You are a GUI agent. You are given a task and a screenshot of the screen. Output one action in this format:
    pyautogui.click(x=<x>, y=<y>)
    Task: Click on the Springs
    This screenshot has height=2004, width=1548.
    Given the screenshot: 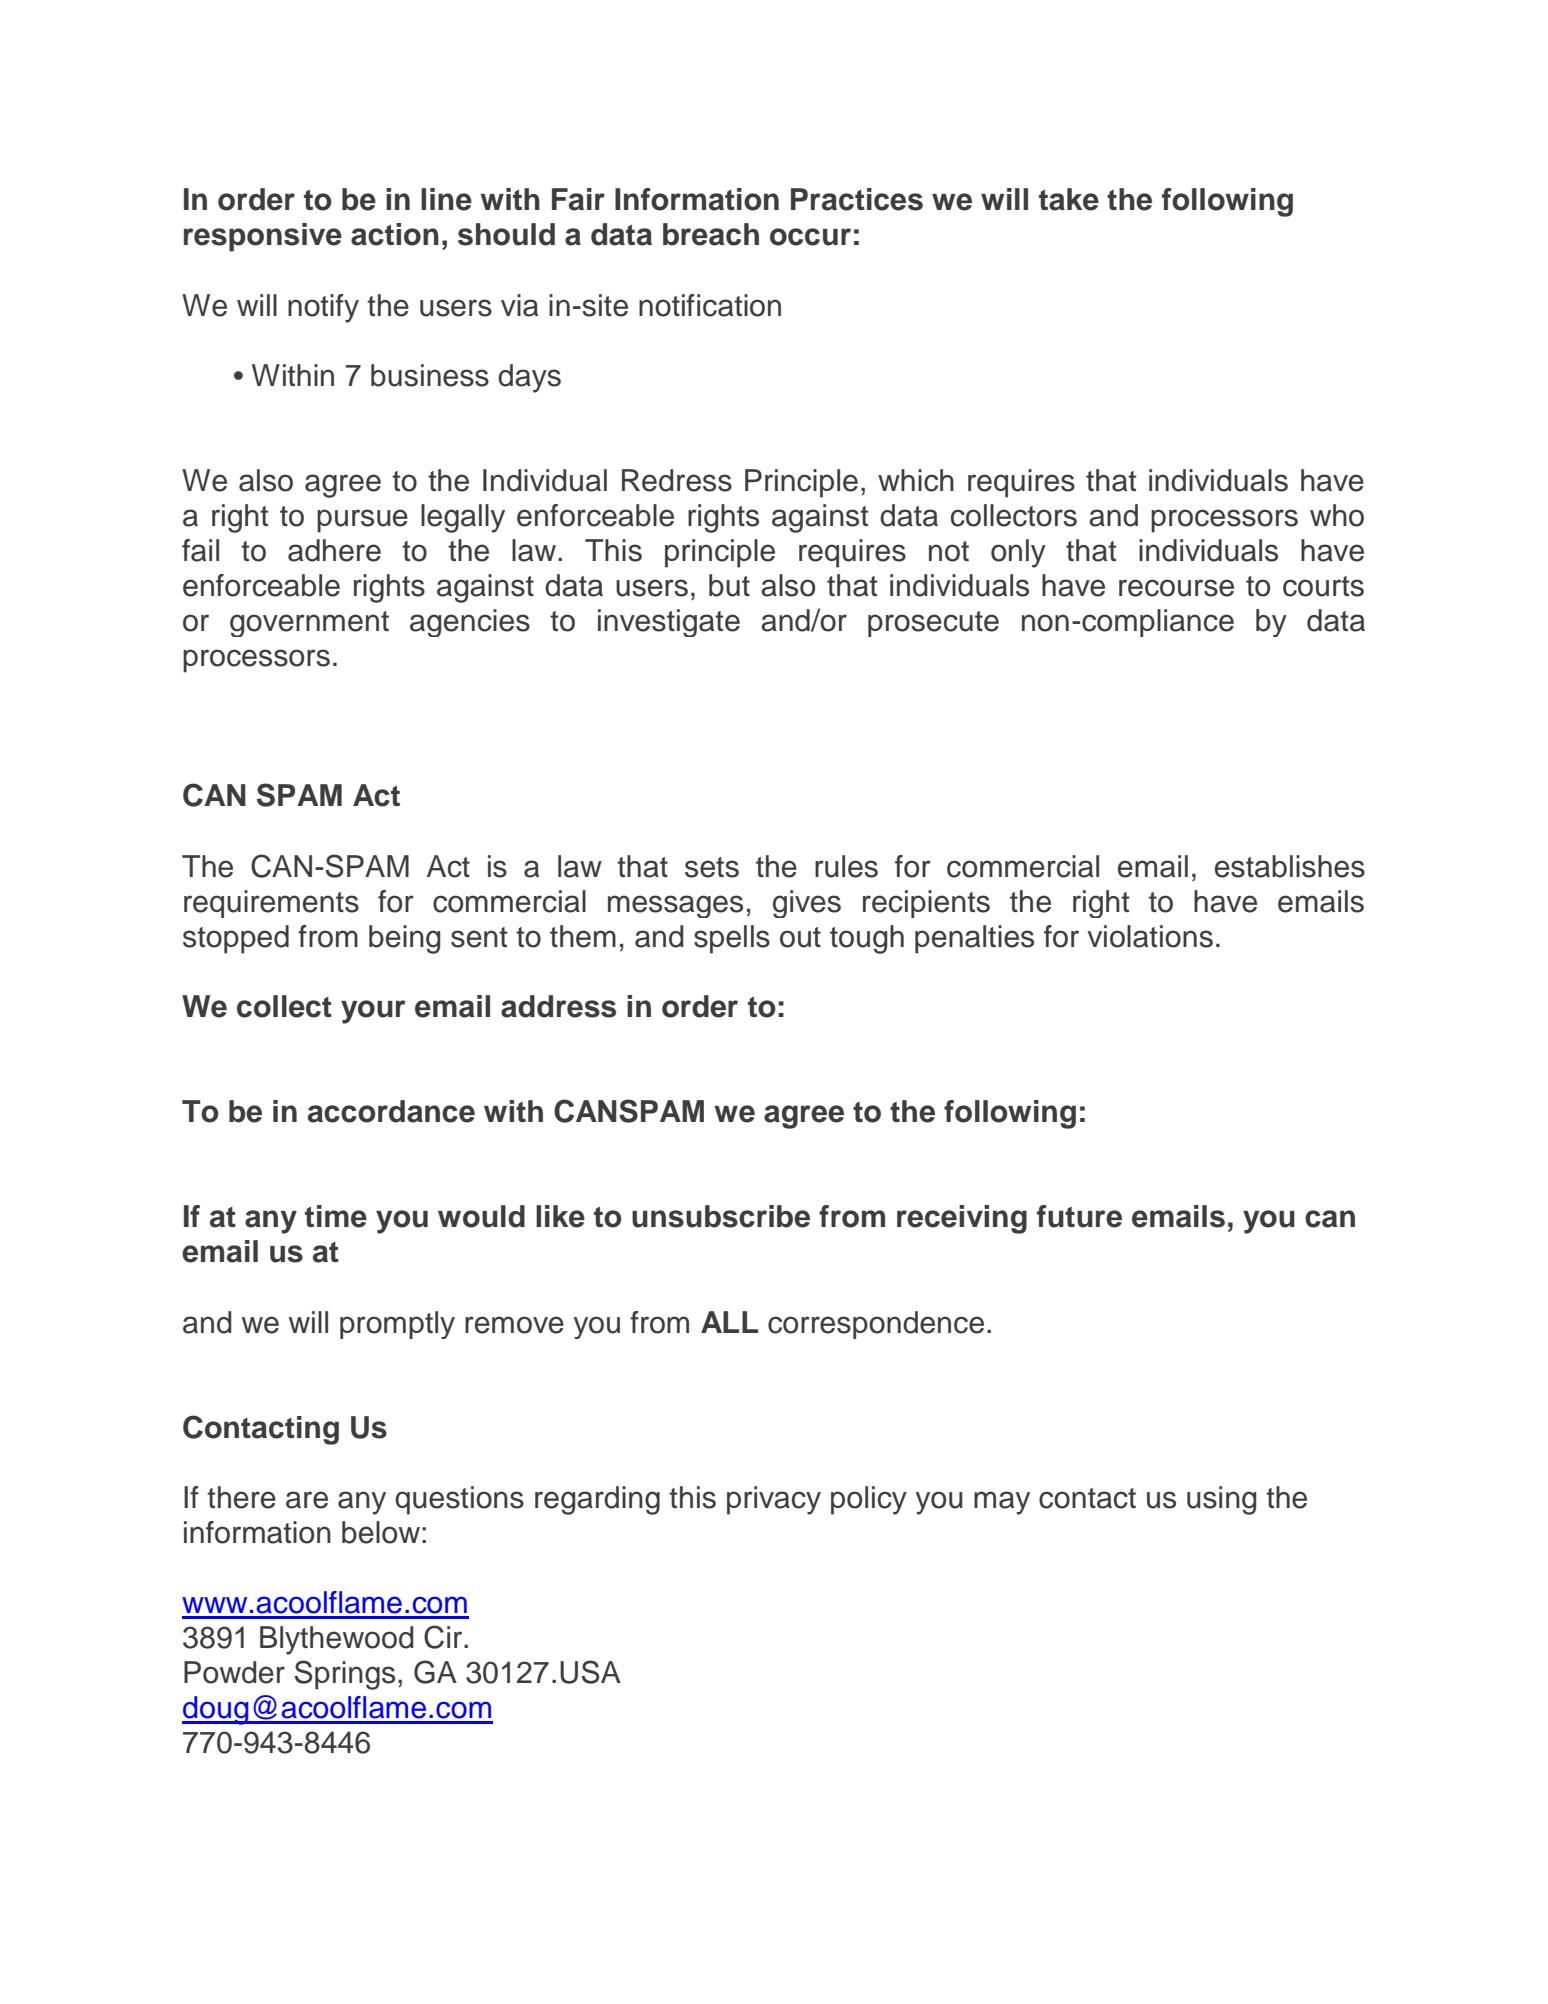 What is the action you would take?
    pyautogui.click(x=345, y=1675)
